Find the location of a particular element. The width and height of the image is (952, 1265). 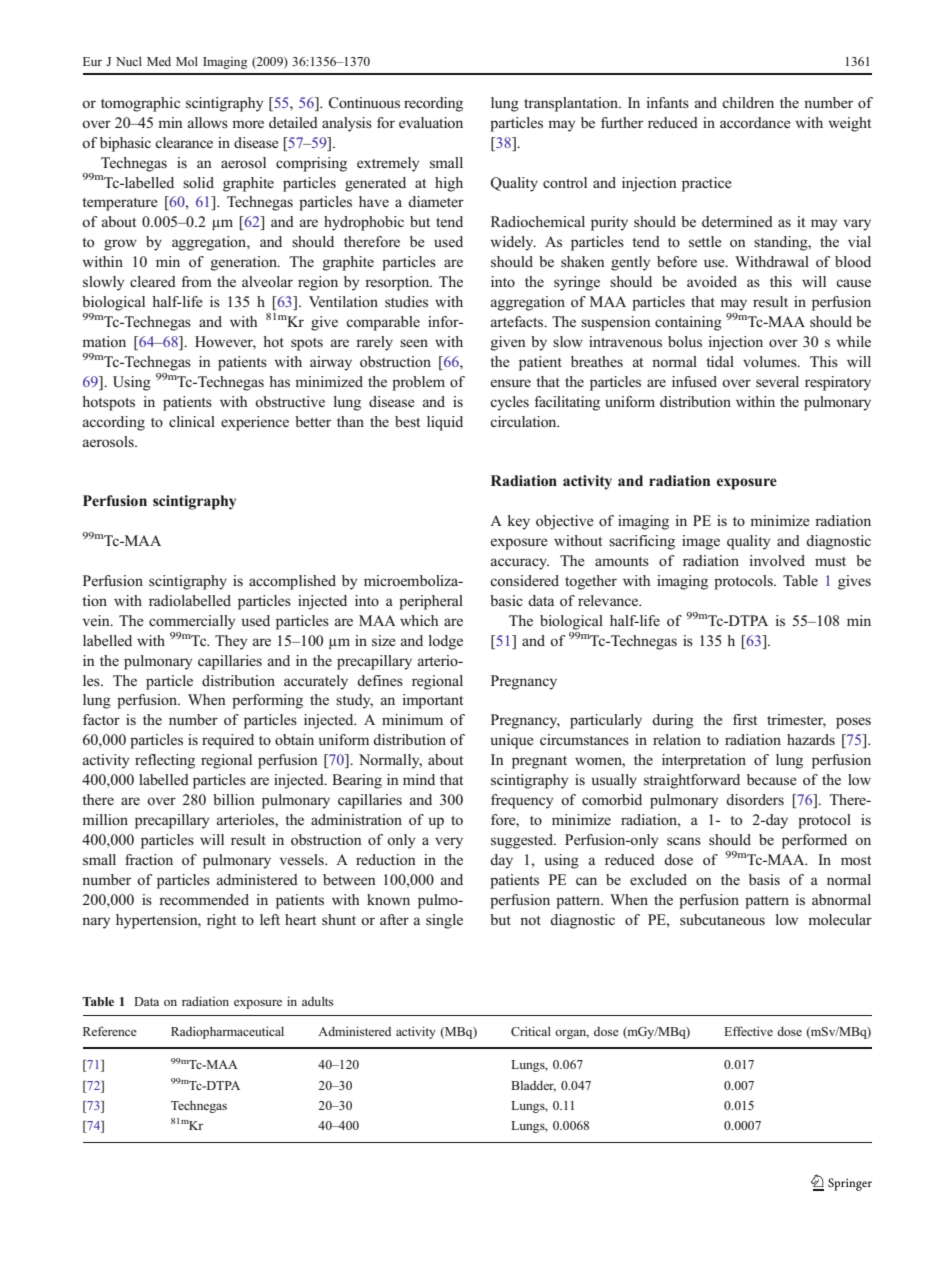

tomographic is located at coordinates (140, 104).
